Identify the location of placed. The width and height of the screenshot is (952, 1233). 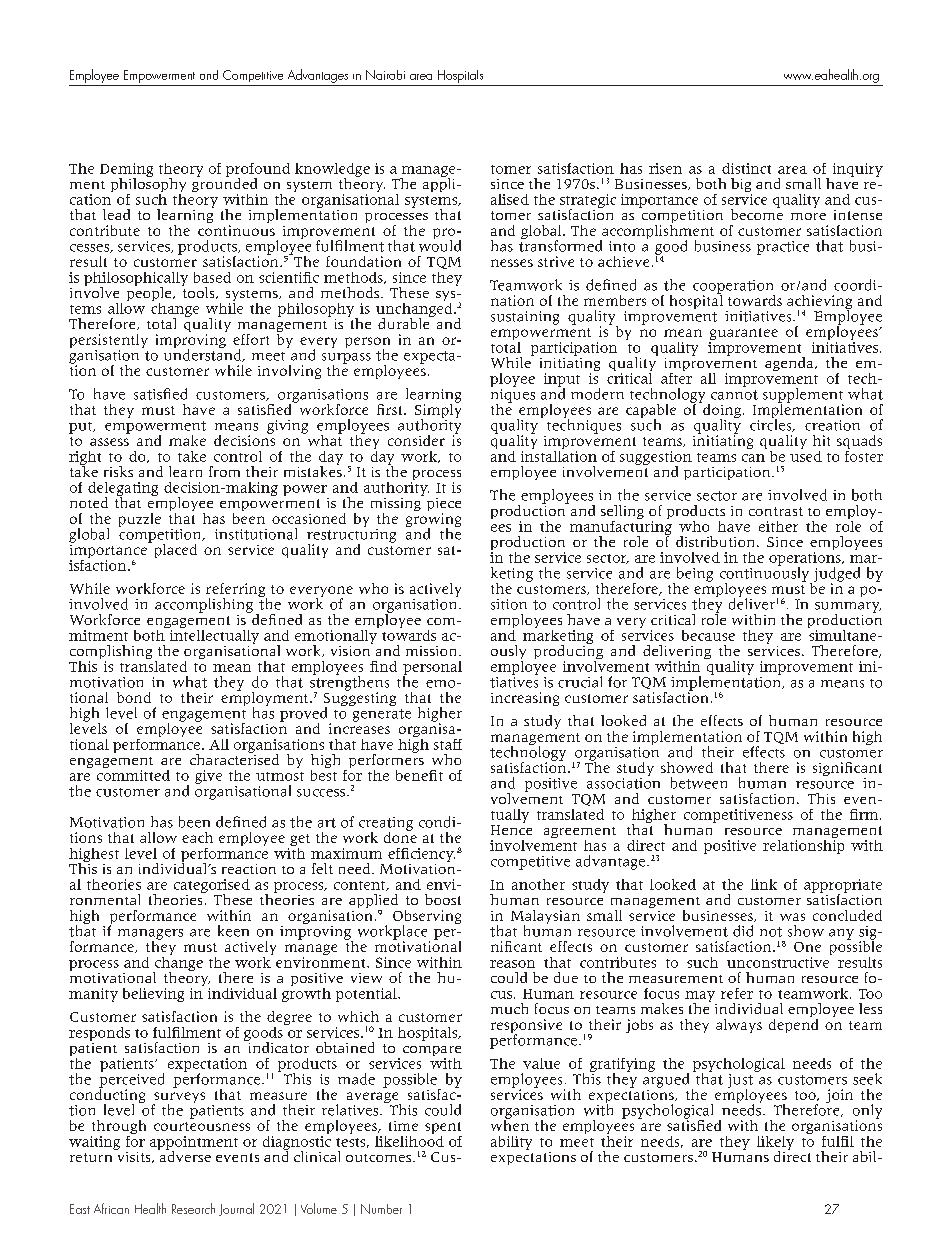
(174, 550).
